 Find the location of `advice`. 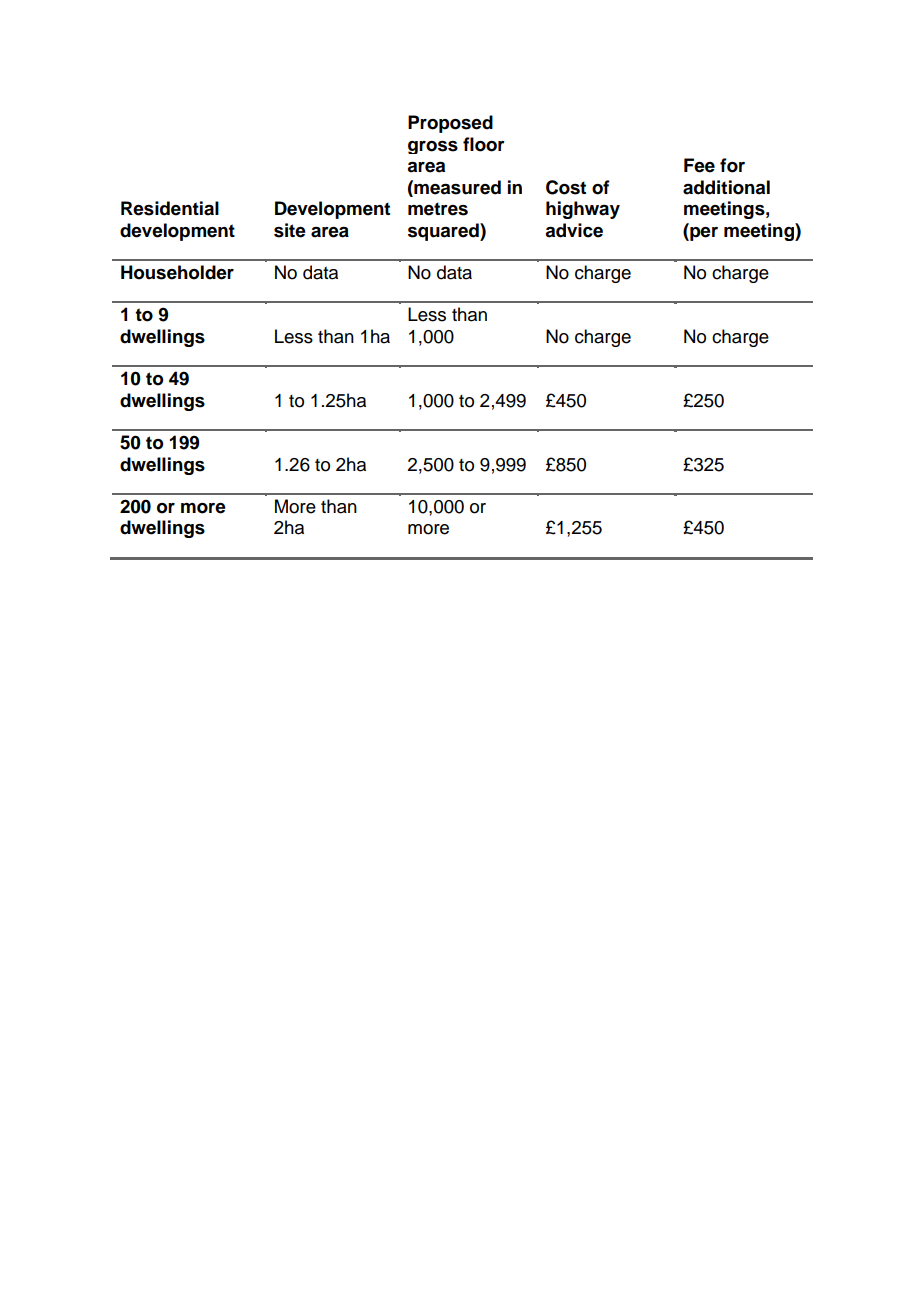

advice is located at coordinates (574, 230).
